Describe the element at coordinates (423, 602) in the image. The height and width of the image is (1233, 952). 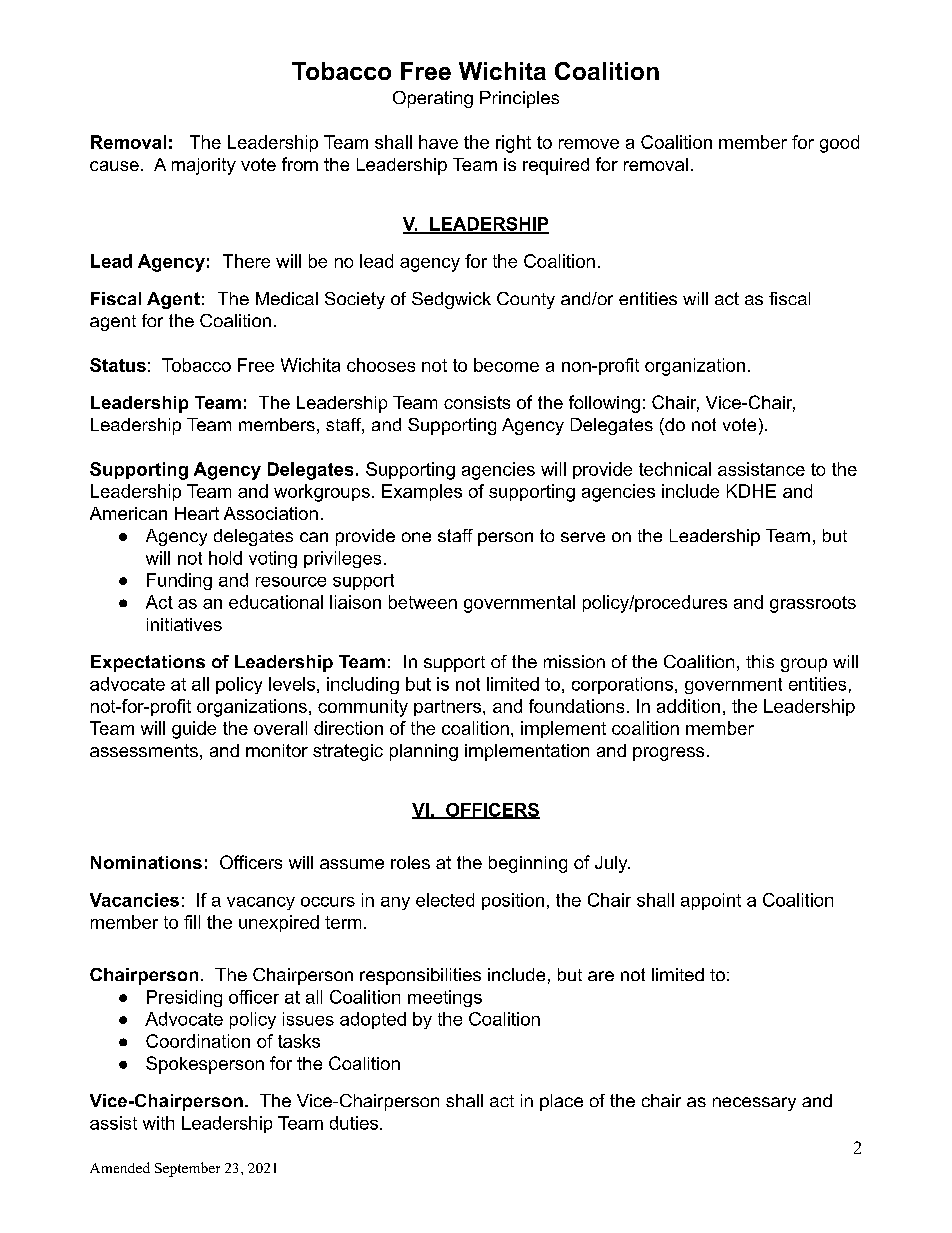
I see `between` at that location.
